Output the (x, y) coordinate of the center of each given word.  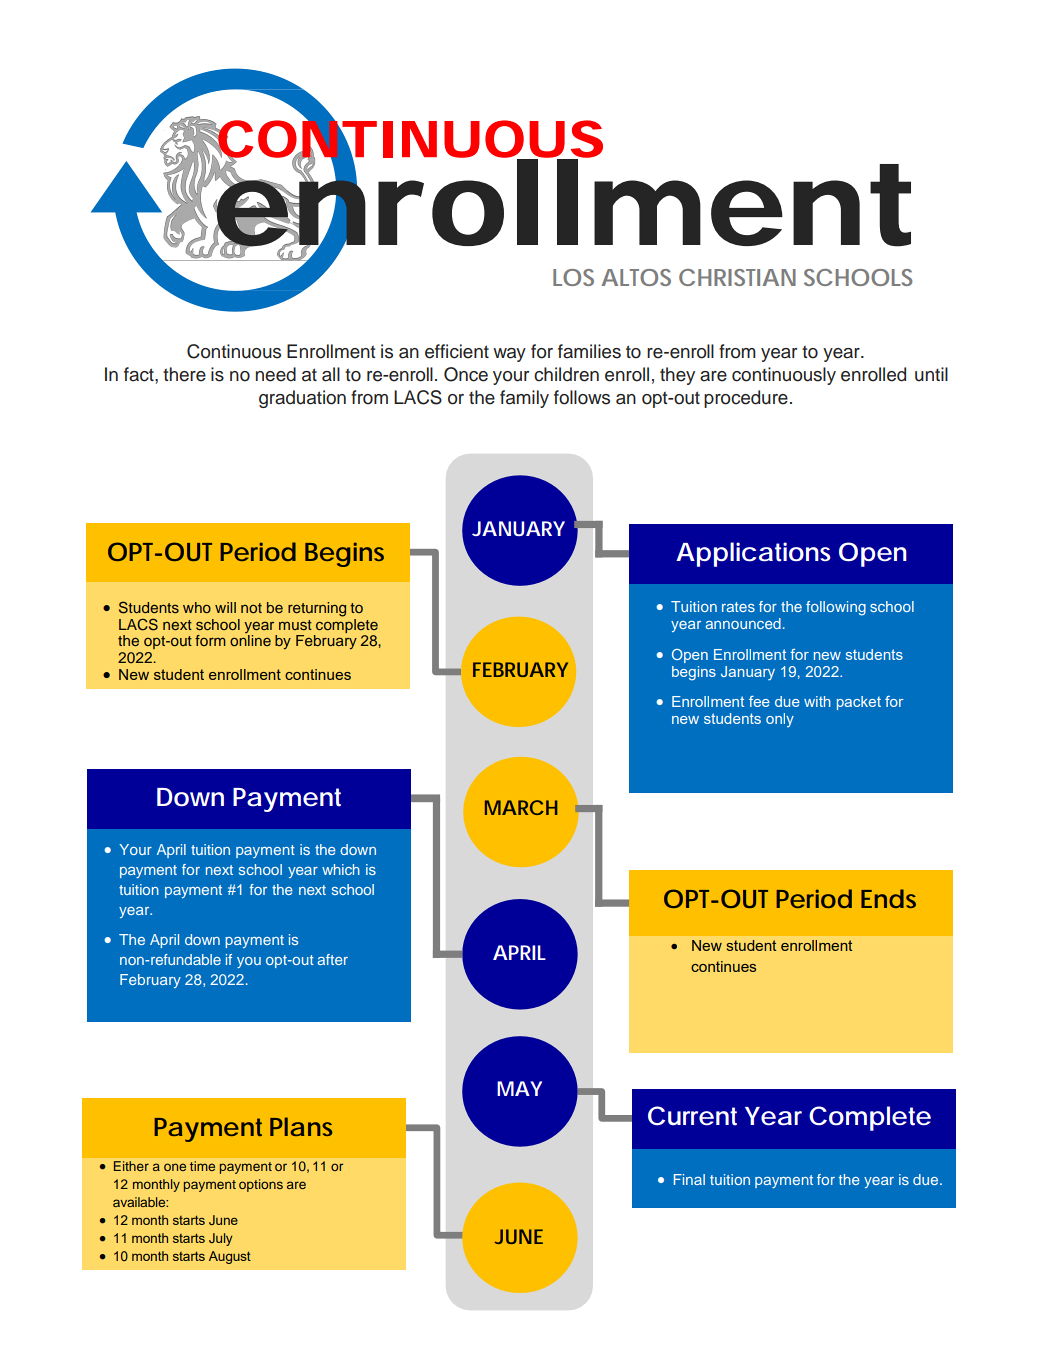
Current (692, 1116)
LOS (573, 277)
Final (689, 1179)
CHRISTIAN (737, 277)
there (184, 374)
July (221, 1239)
